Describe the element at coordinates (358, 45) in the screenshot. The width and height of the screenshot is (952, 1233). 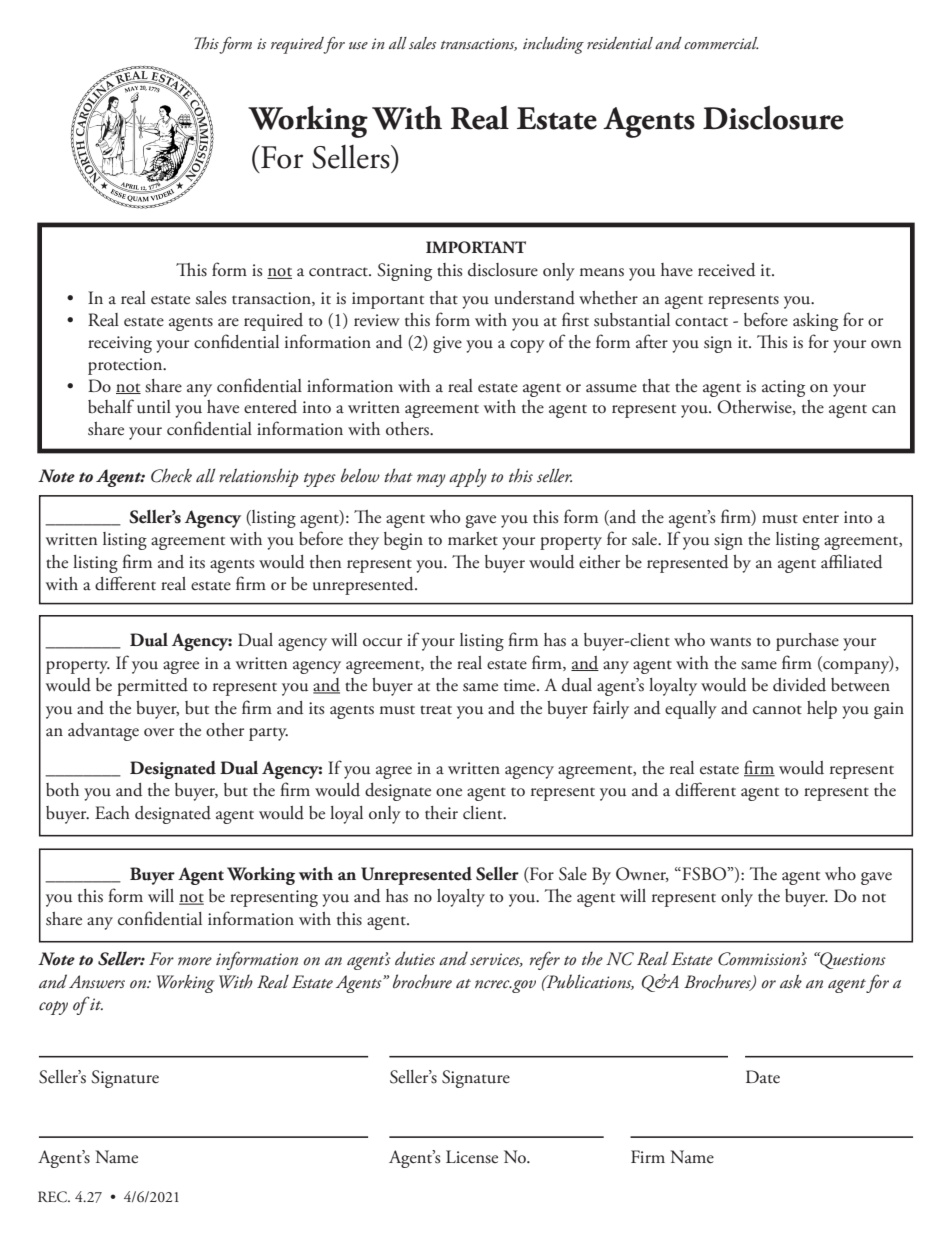
I see `use` at that location.
